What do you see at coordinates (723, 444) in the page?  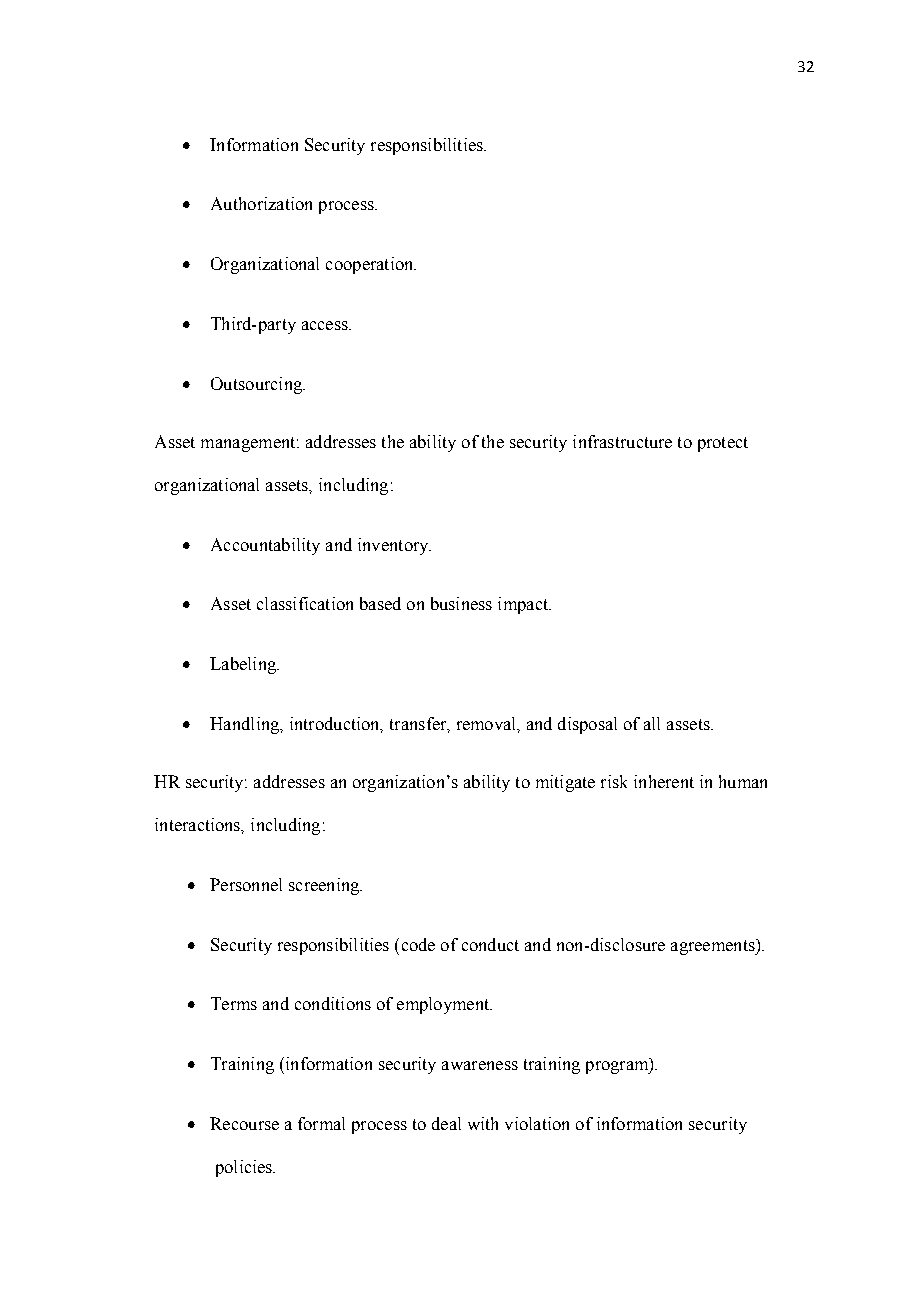 I see `protect` at bounding box center [723, 444].
